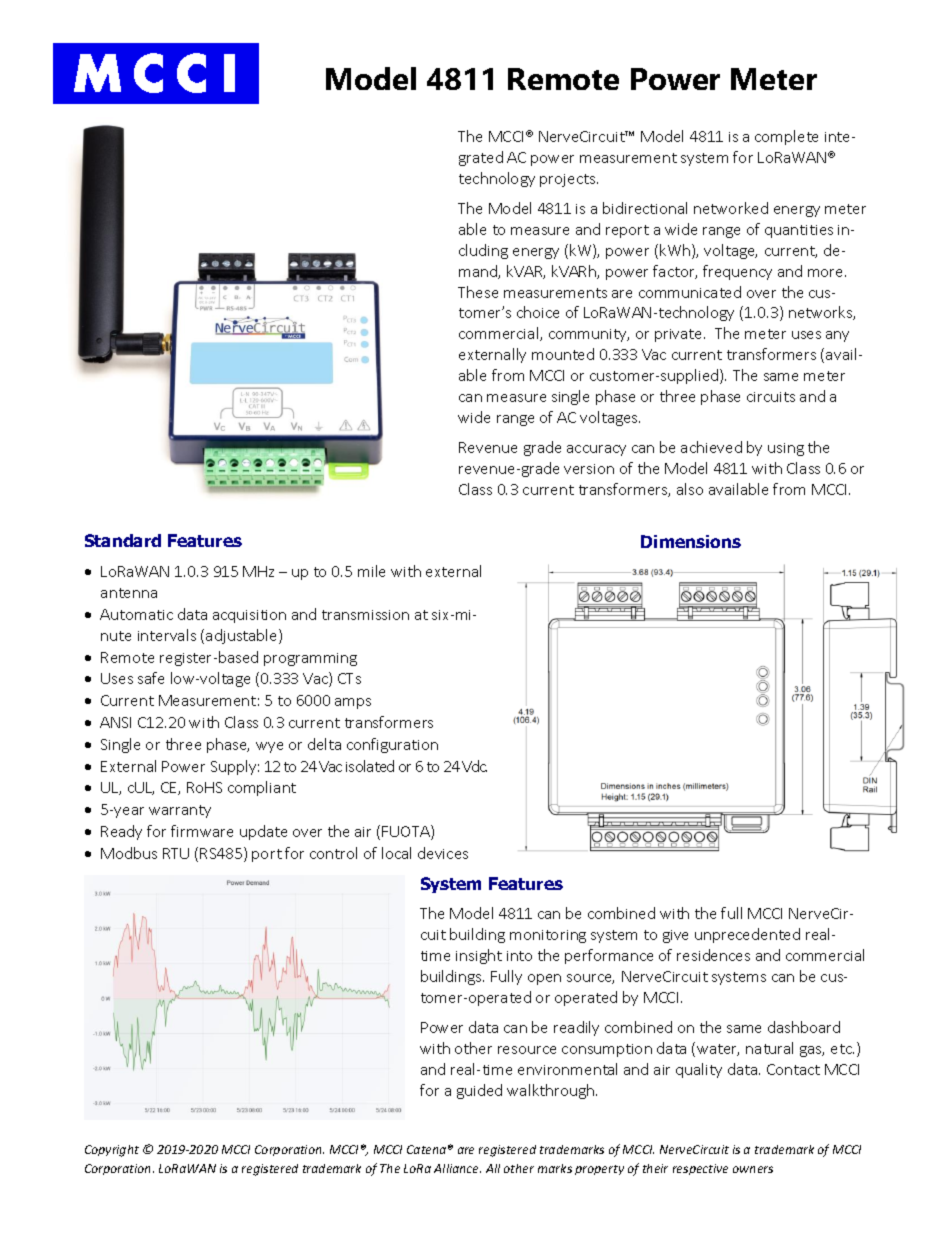  I want to click on transmission, so click(365, 615).
